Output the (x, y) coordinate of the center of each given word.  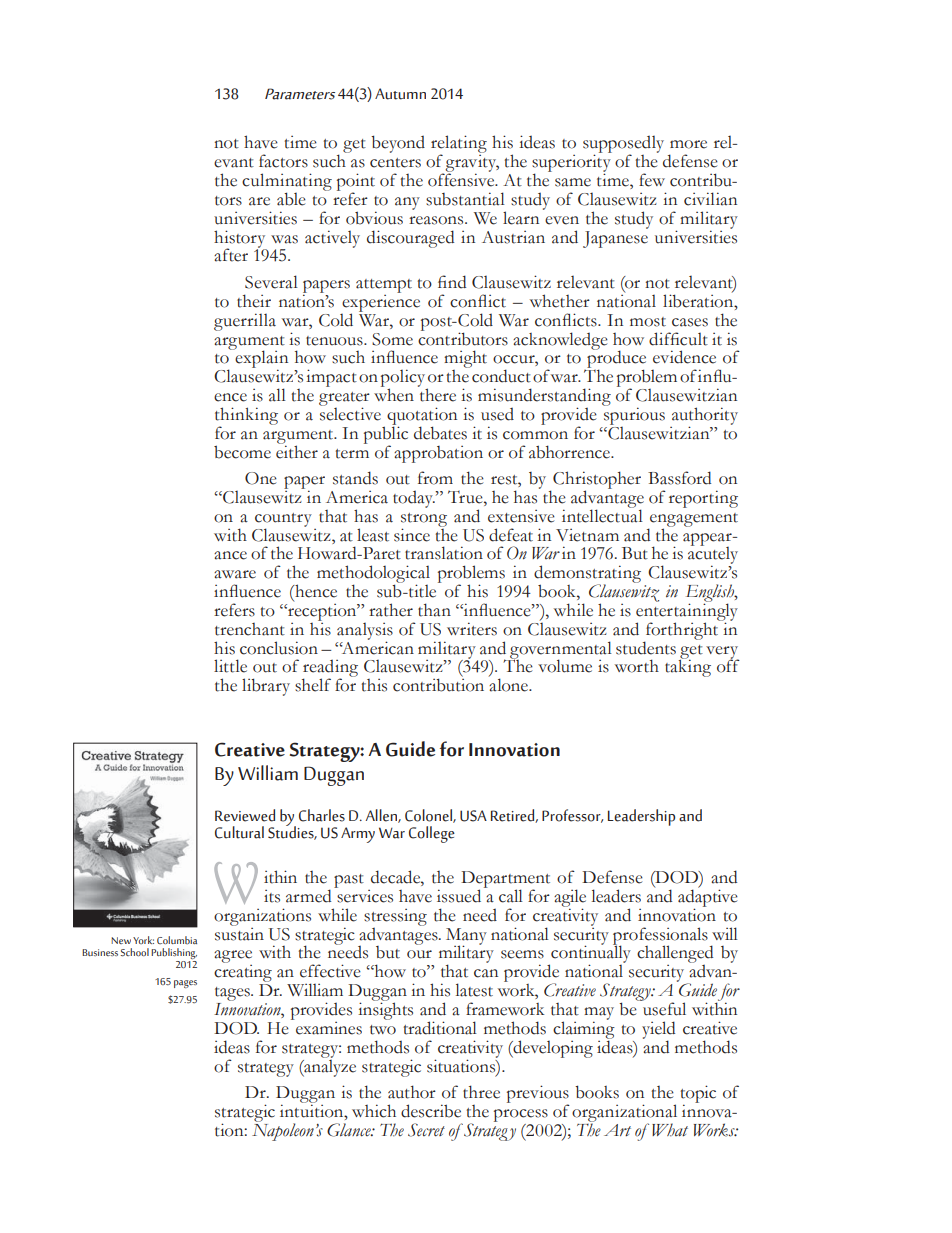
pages (185, 984)
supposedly (623, 145)
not (226, 144)
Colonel (429, 816)
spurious (634, 415)
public (386, 435)
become (242, 452)
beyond (398, 144)
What (670, 1130)
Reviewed (245, 815)
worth (637, 666)
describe (431, 1111)
